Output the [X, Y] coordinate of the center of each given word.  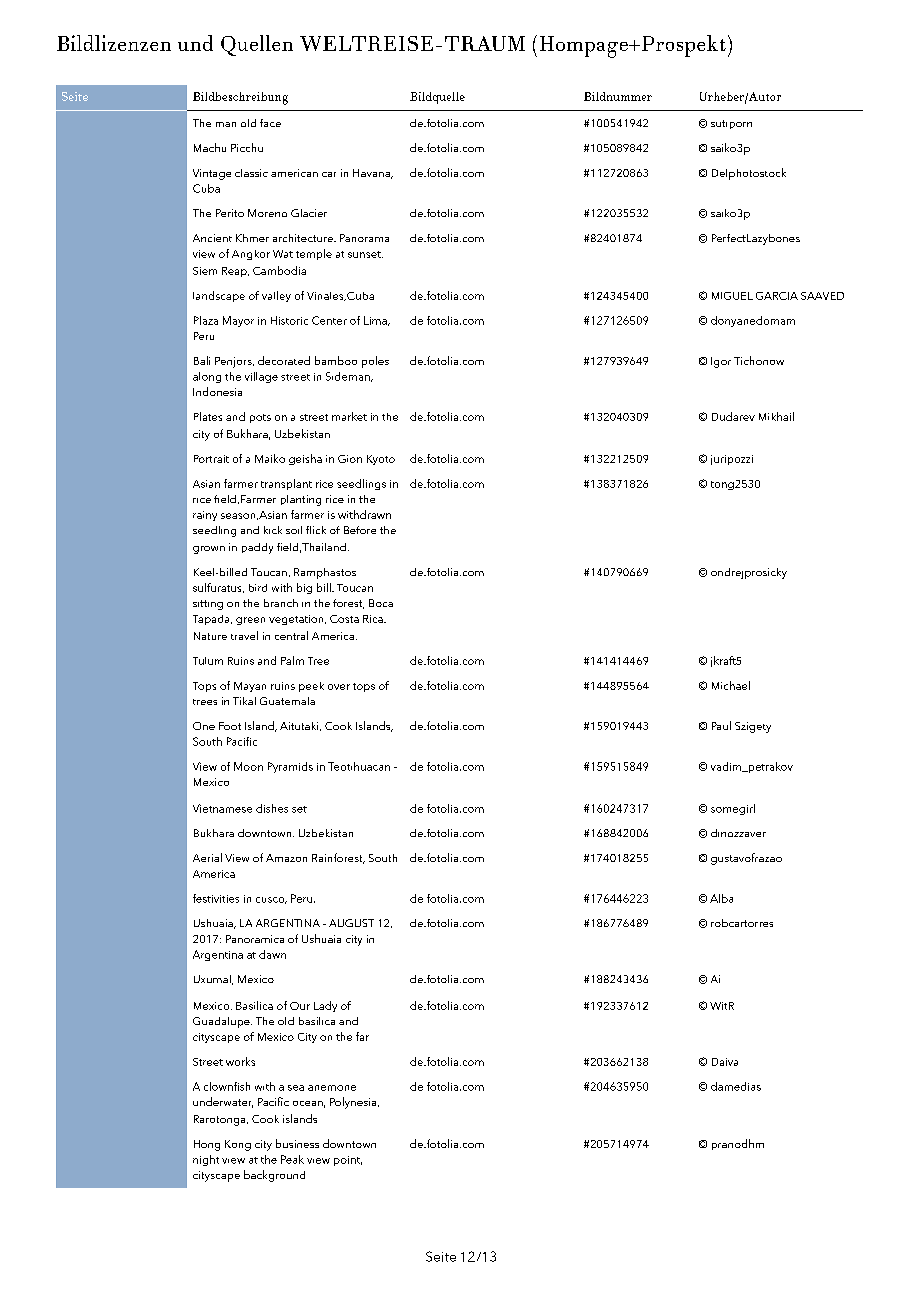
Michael [731, 685]
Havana [372, 174]
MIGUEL [732, 296]
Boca [381, 603]
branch [281, 603]
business [297, 1143]
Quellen [257, 45]
